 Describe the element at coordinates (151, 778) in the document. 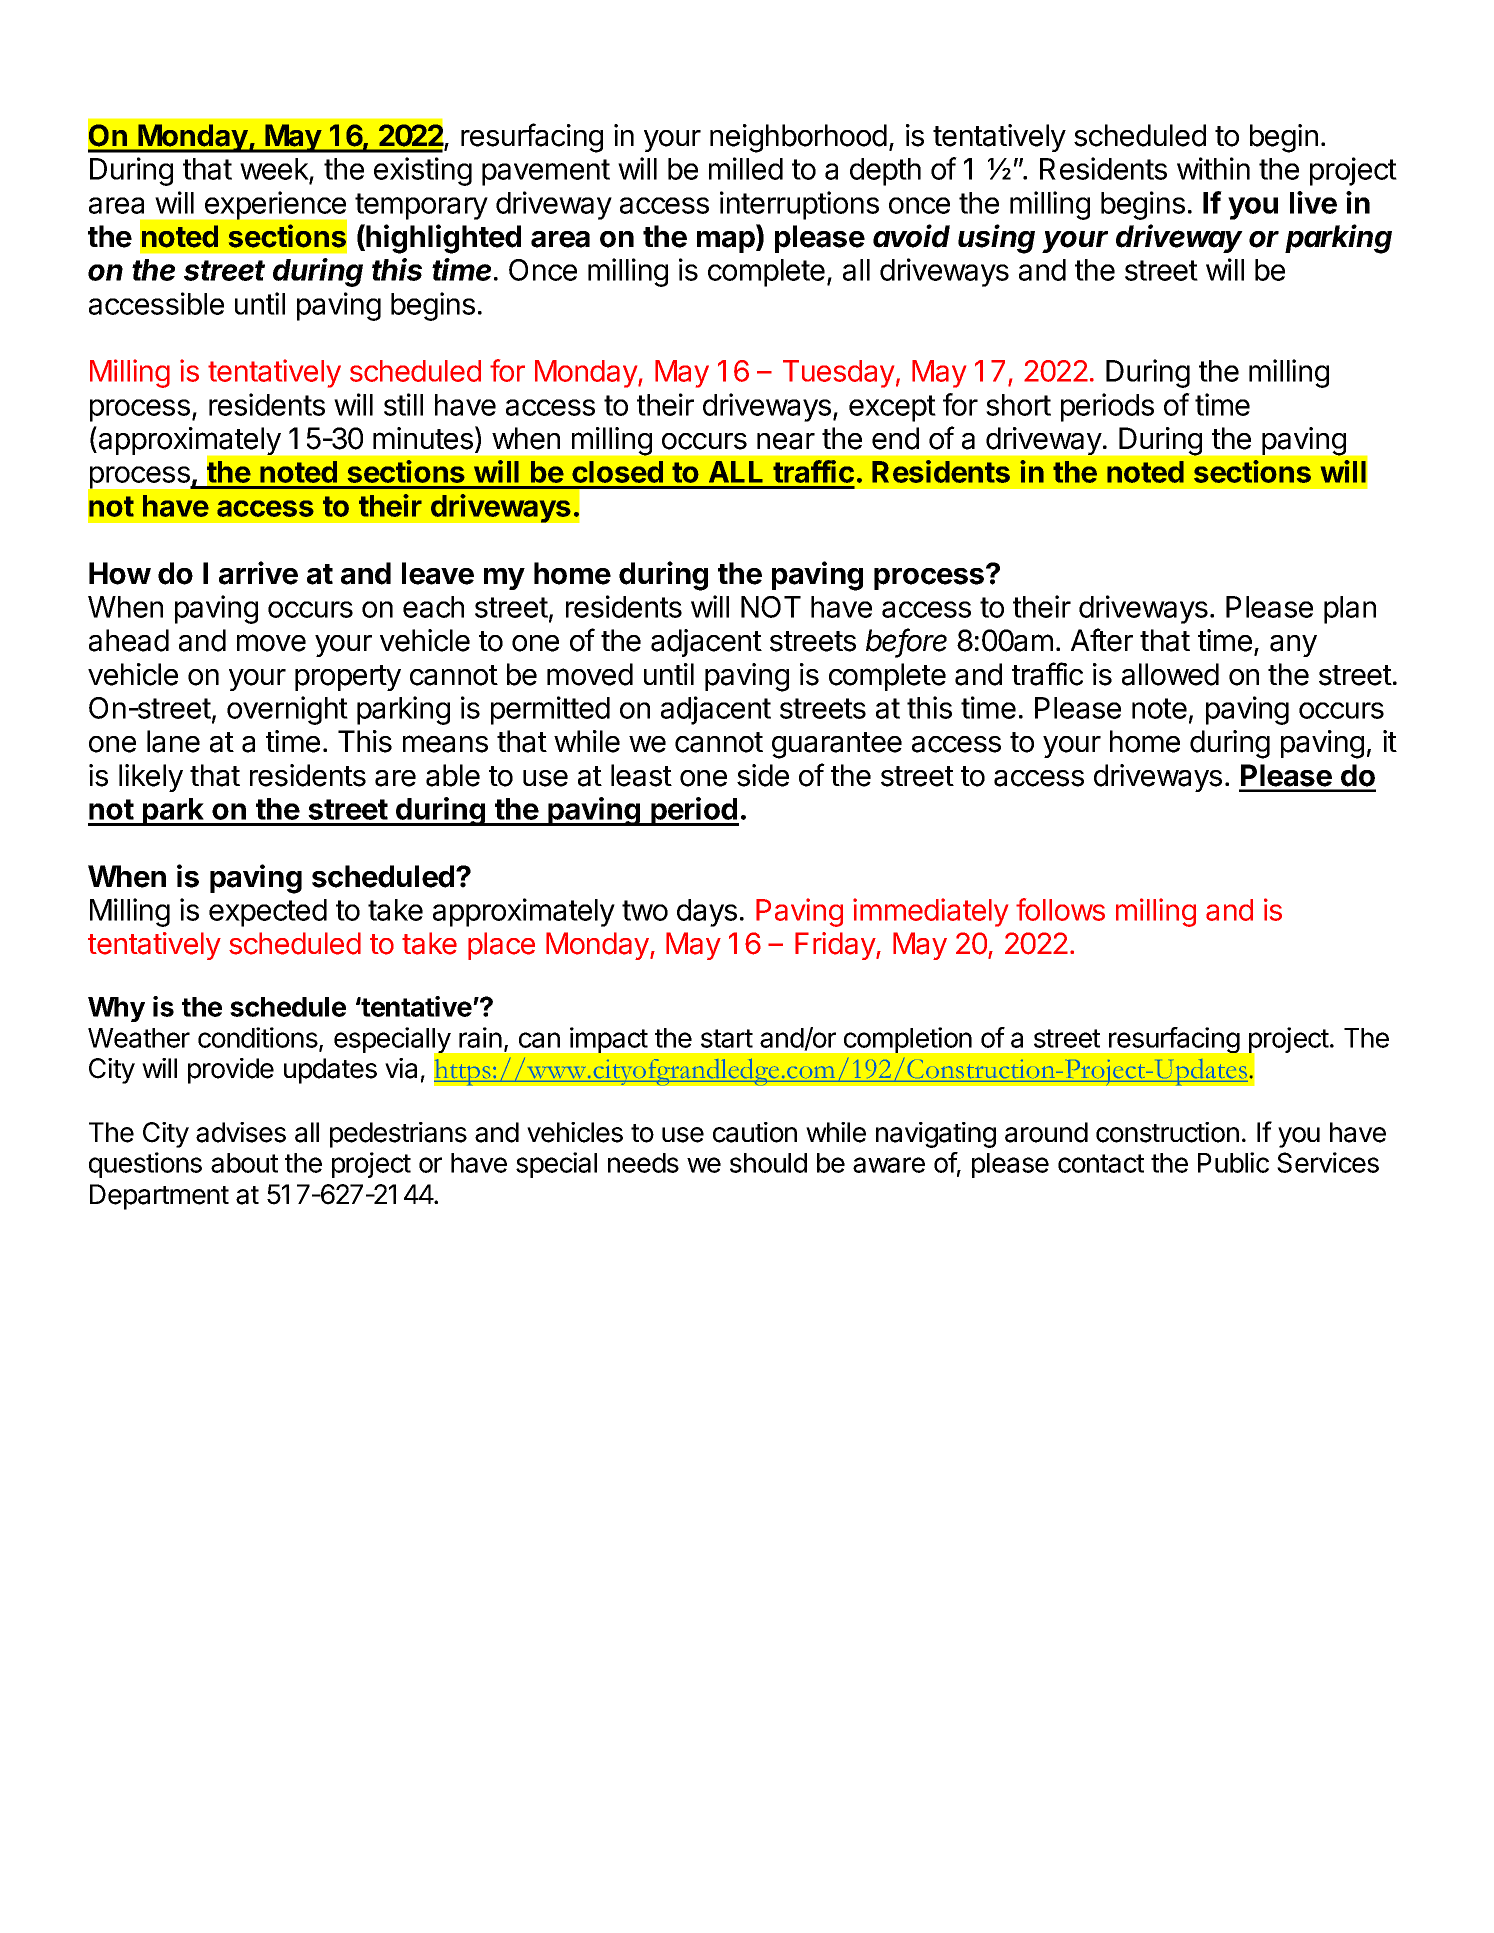

I see `likely` at that location.
